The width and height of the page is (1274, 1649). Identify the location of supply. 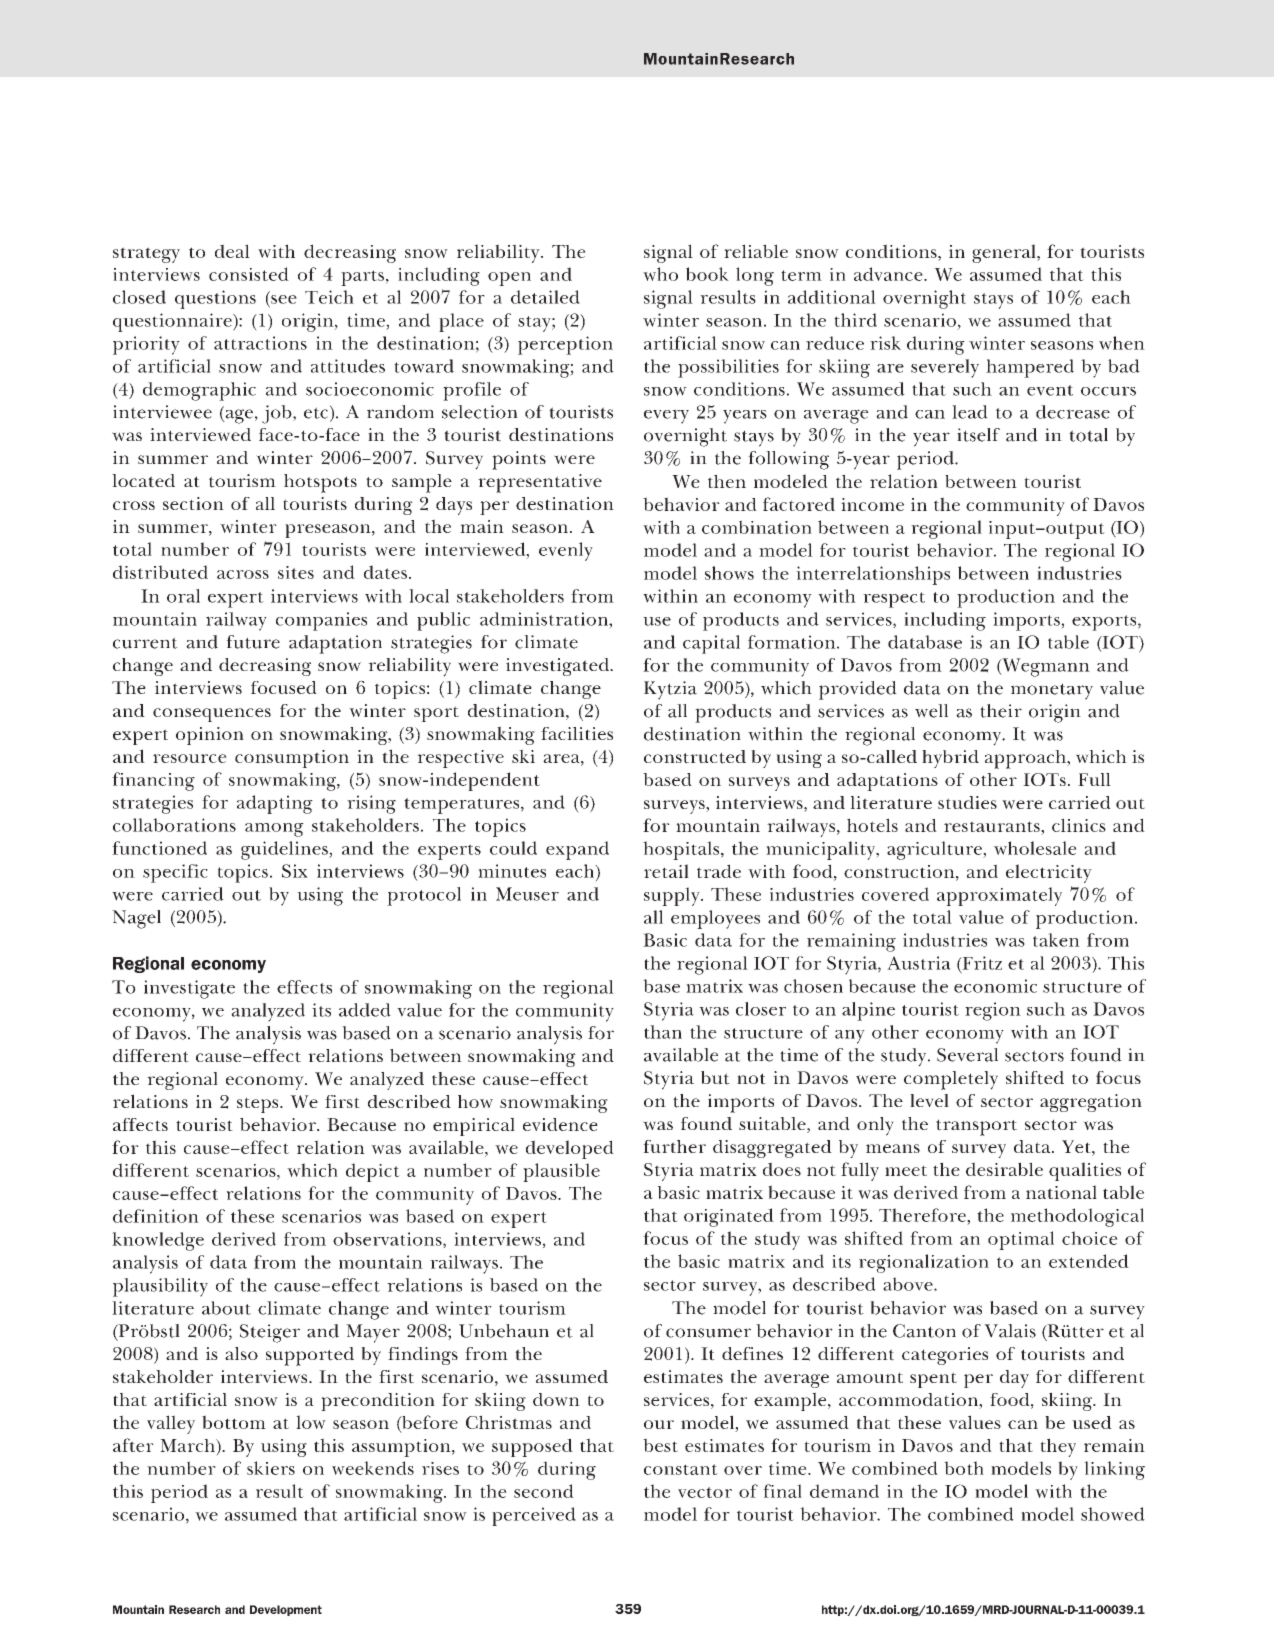
(673, 896).
